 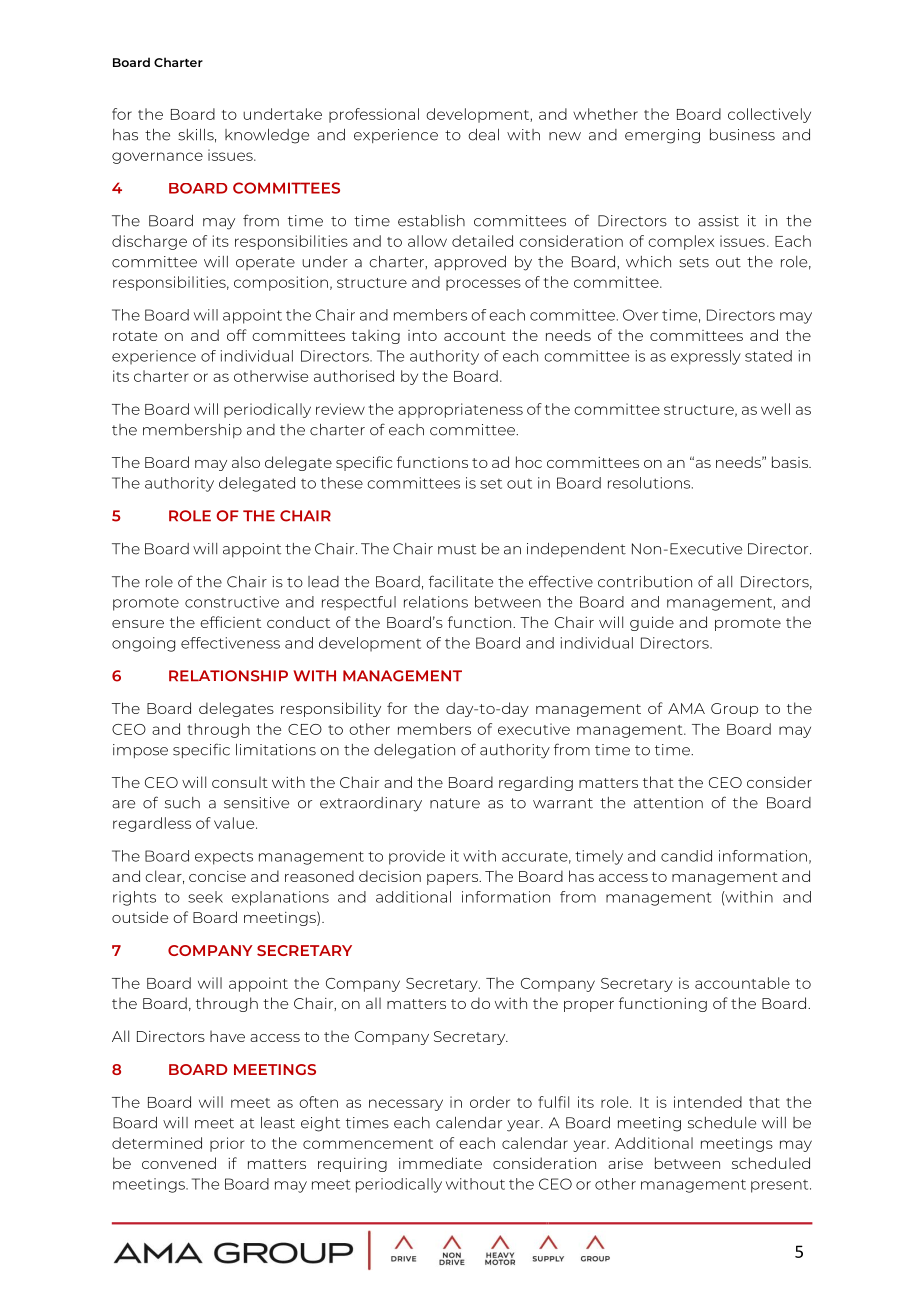 I want to click on nature, so click(x=455, y=803).
